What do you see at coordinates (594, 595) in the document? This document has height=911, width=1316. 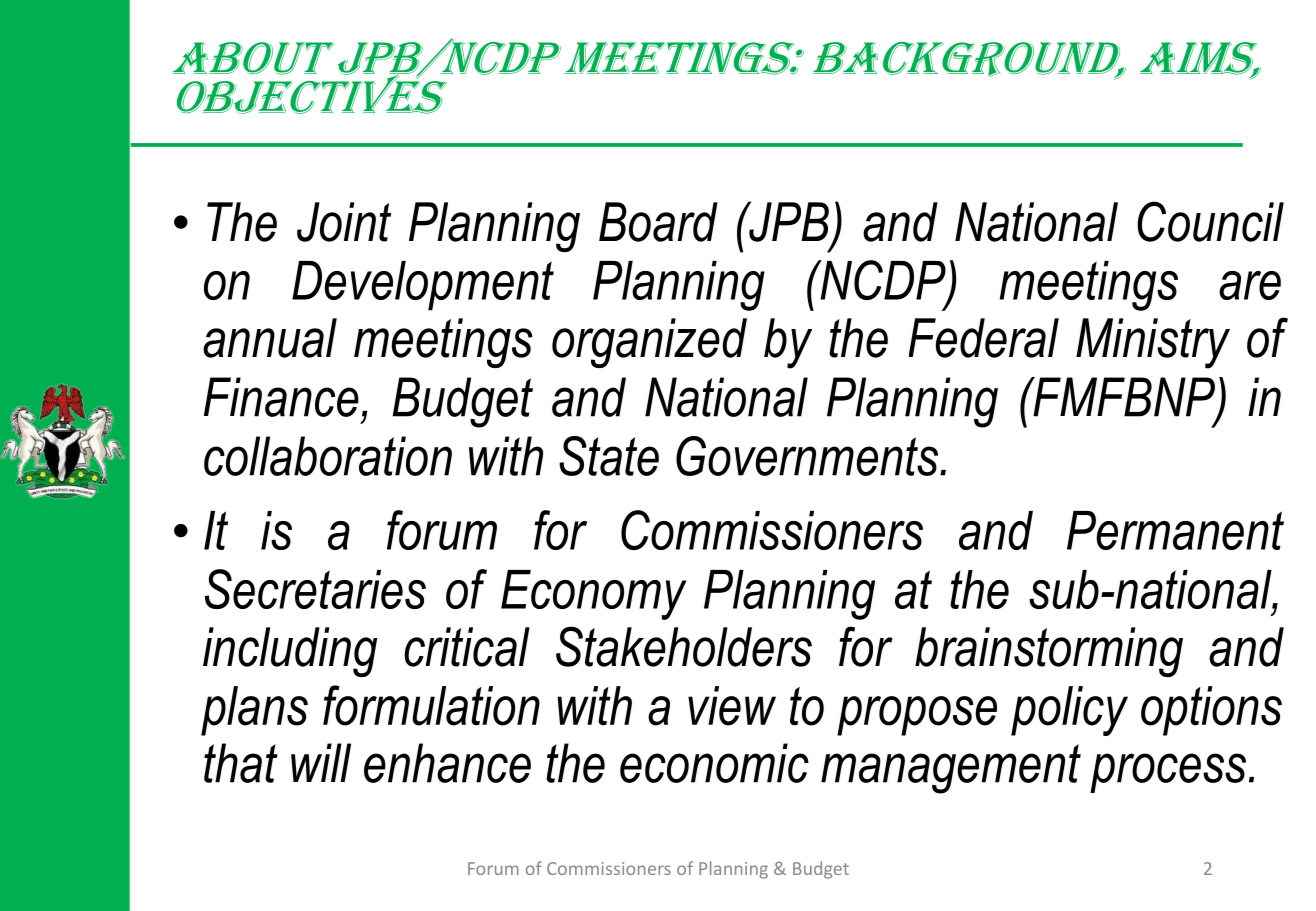 I see `Economy` at bounding box center [594, 595].
